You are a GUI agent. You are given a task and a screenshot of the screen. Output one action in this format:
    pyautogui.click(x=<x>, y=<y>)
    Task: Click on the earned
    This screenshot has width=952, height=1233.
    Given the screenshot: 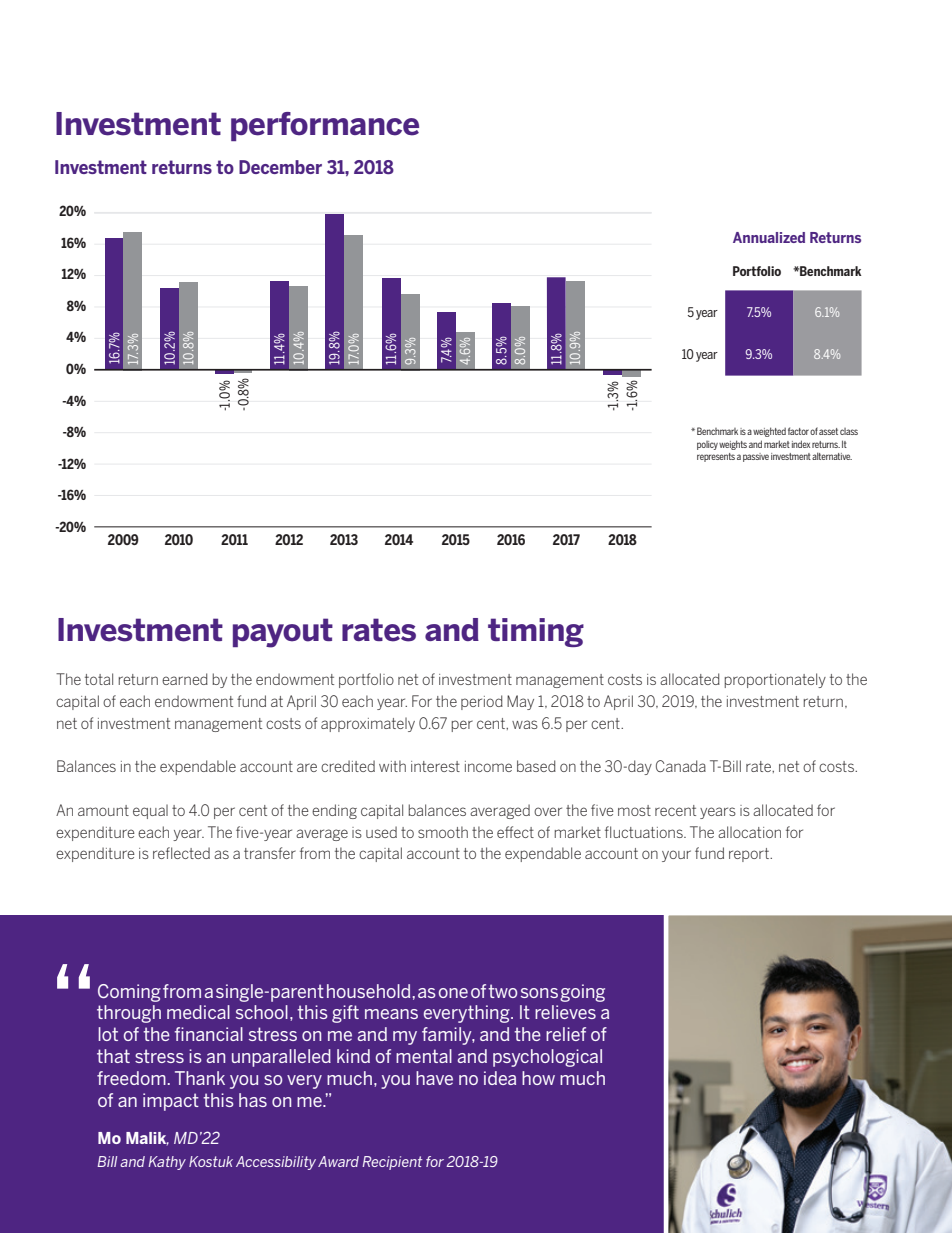 What is the action you would take?
    pyautogui.click(x=185, y=679)
